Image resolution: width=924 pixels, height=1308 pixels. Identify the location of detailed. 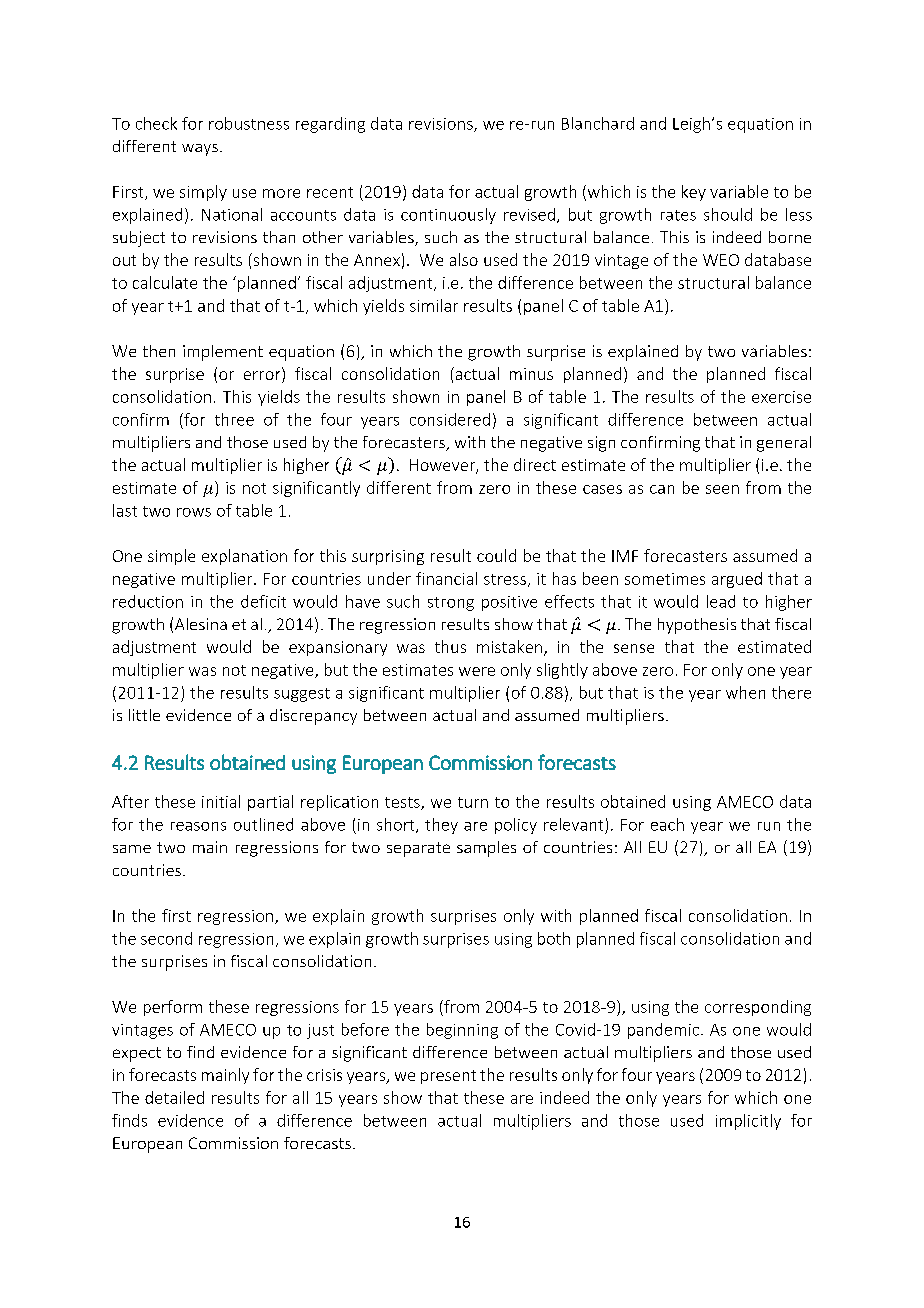
(174, 1097).
